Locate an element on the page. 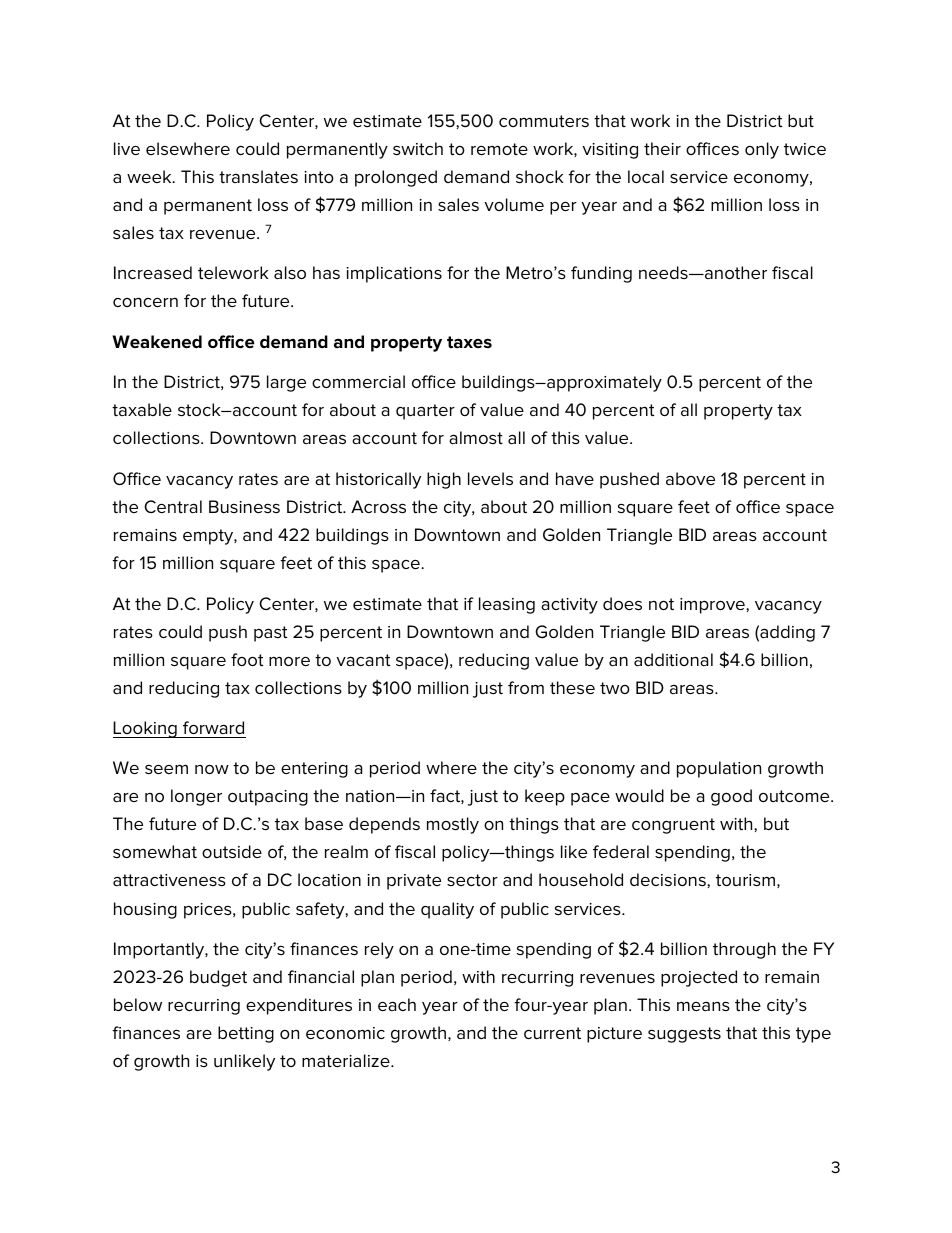  above is located at coordinates (690, 478).
